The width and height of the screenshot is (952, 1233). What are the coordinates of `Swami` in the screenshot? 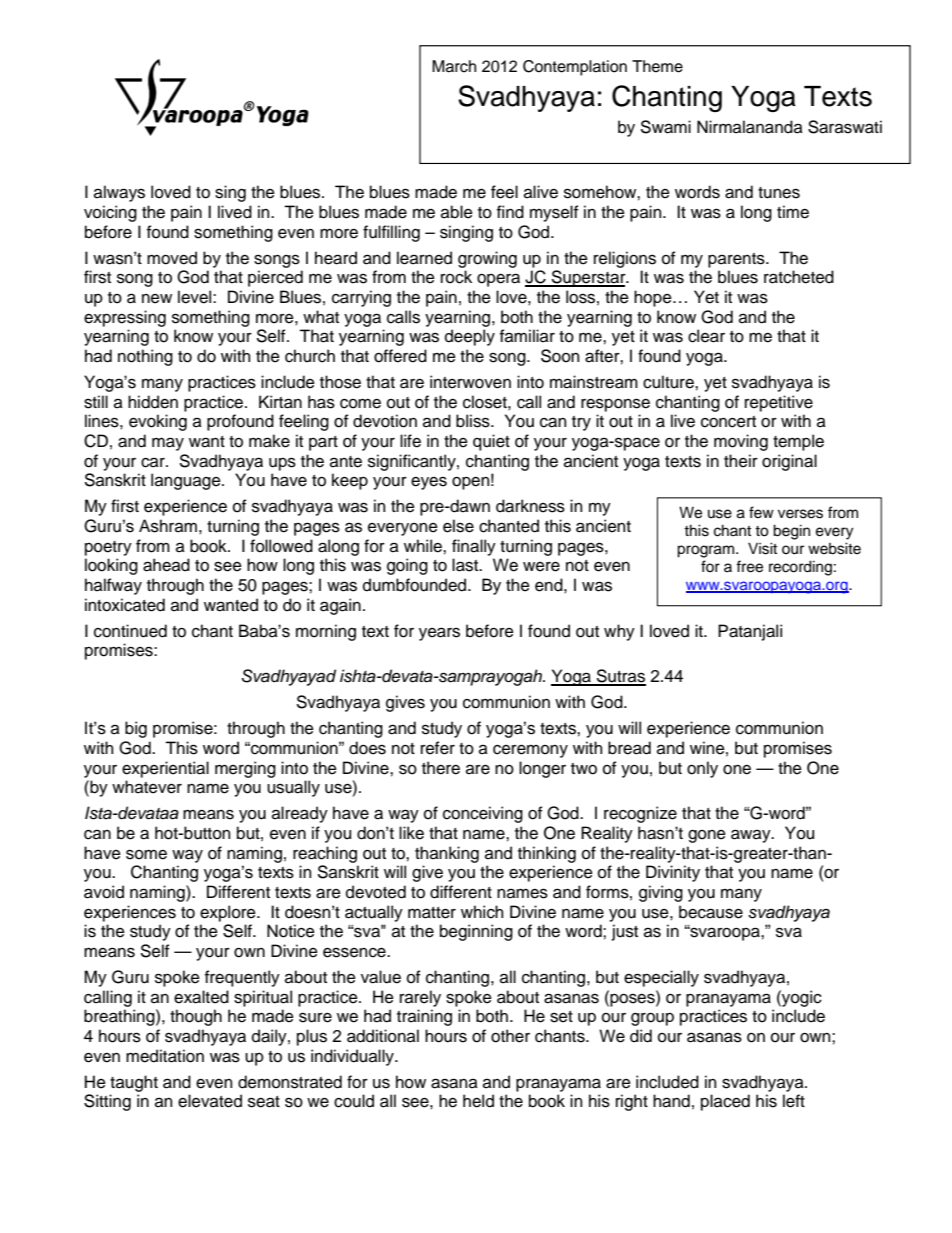 It's located at (665, 127).
